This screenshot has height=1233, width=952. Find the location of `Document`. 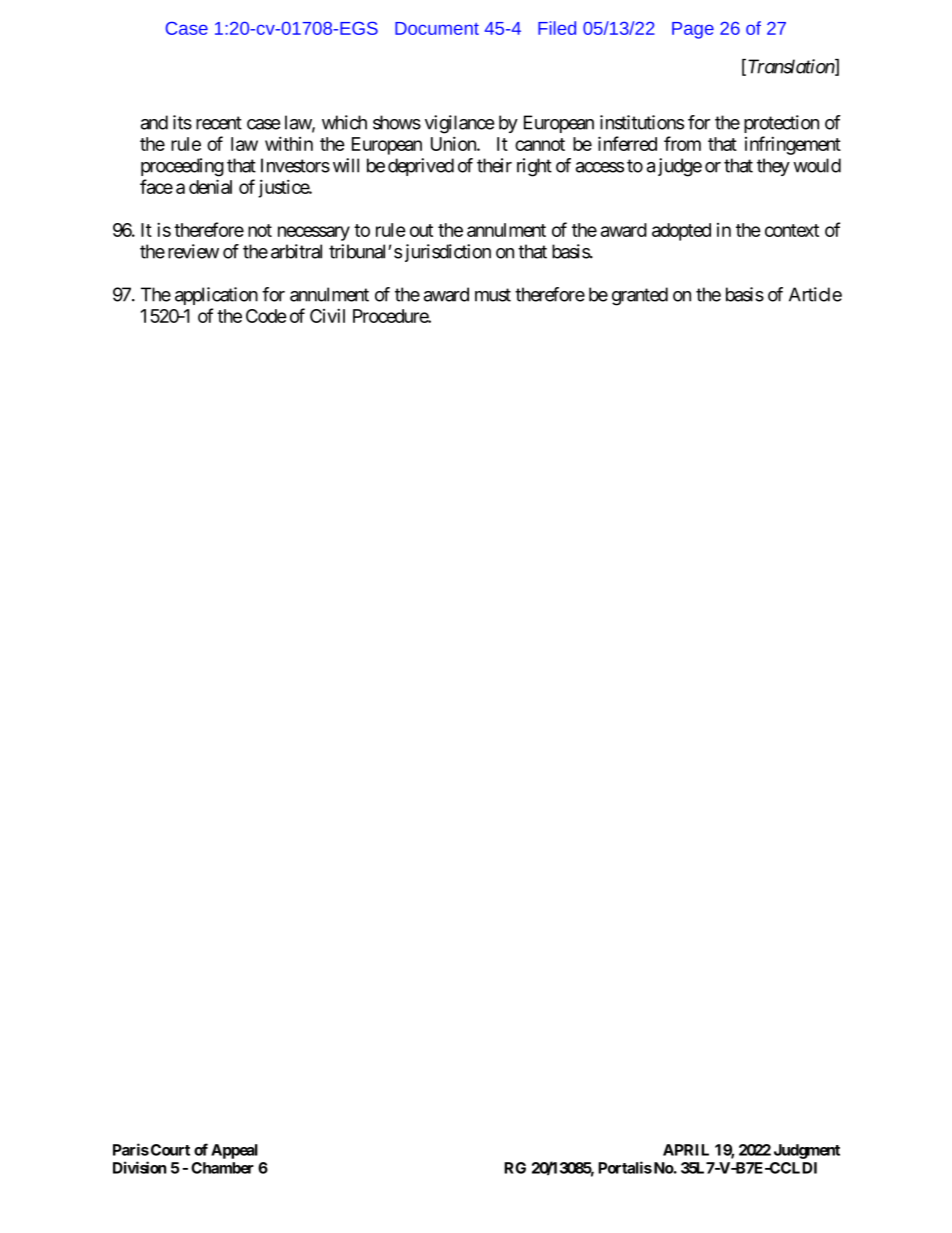

Document is located at coordinates (437, 28).
